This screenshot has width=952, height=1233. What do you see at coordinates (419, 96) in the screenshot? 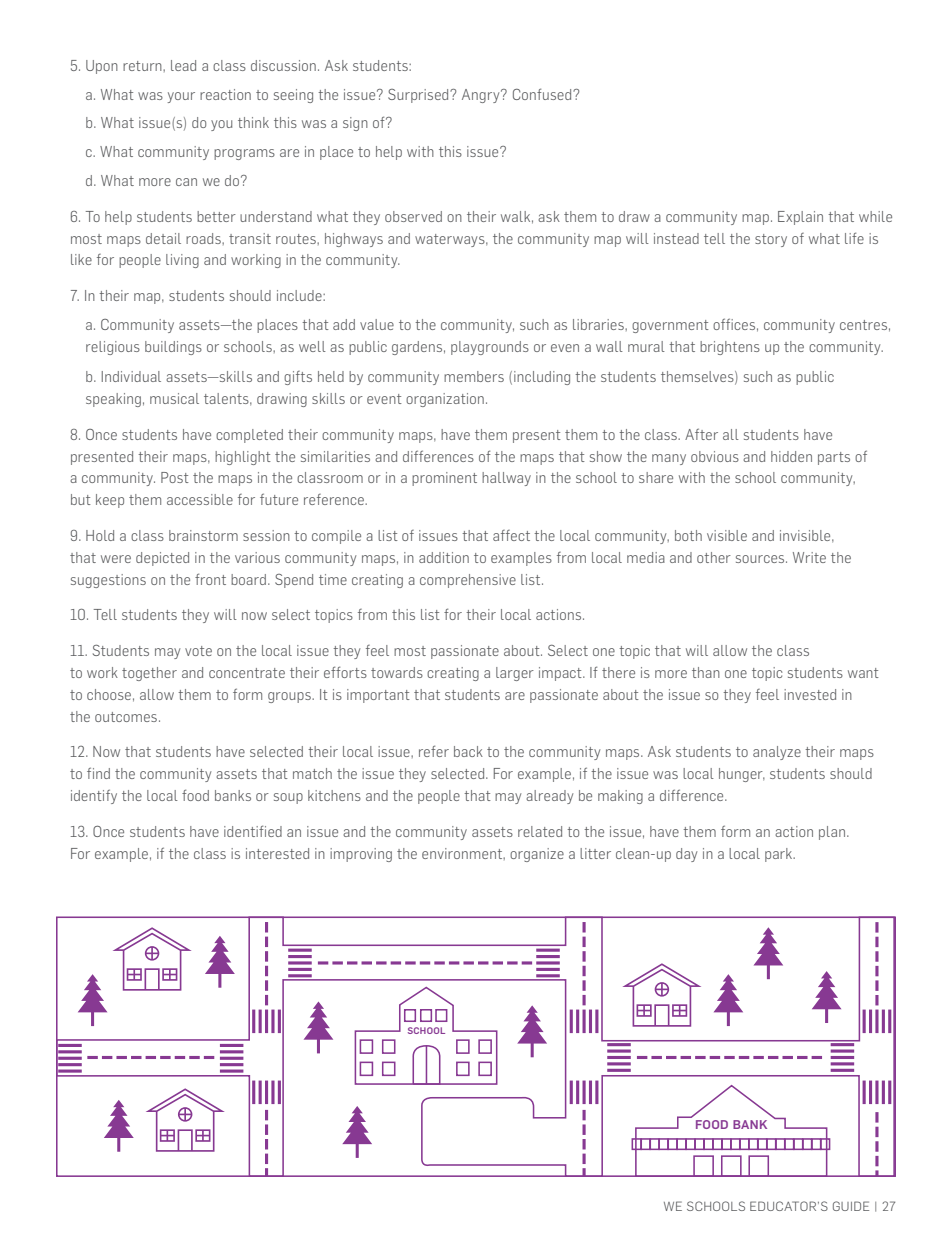
I see `Surprised` at bounding box center [419, 96].
